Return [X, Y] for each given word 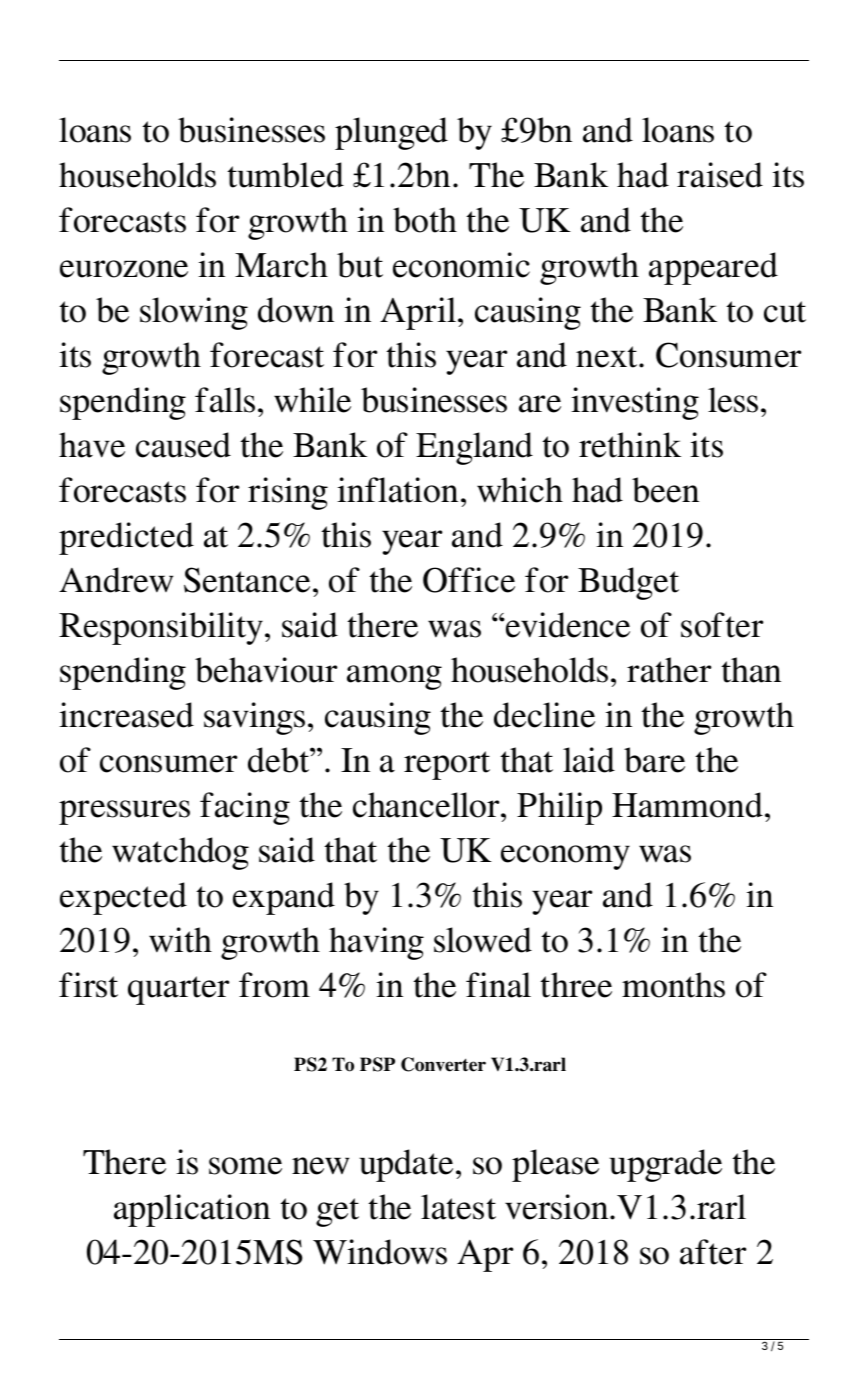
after [713, 1252]
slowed [483, 940]
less [733, 400]
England [474, 448]
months [673, 985]
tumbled [285, 175]
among [394, 677]
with [180, 940]
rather [669, 670]
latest [458, 1207]
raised [720, 175]
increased [126, 715]
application [192, 1210]
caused [183, 445]
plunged [391, 133]
